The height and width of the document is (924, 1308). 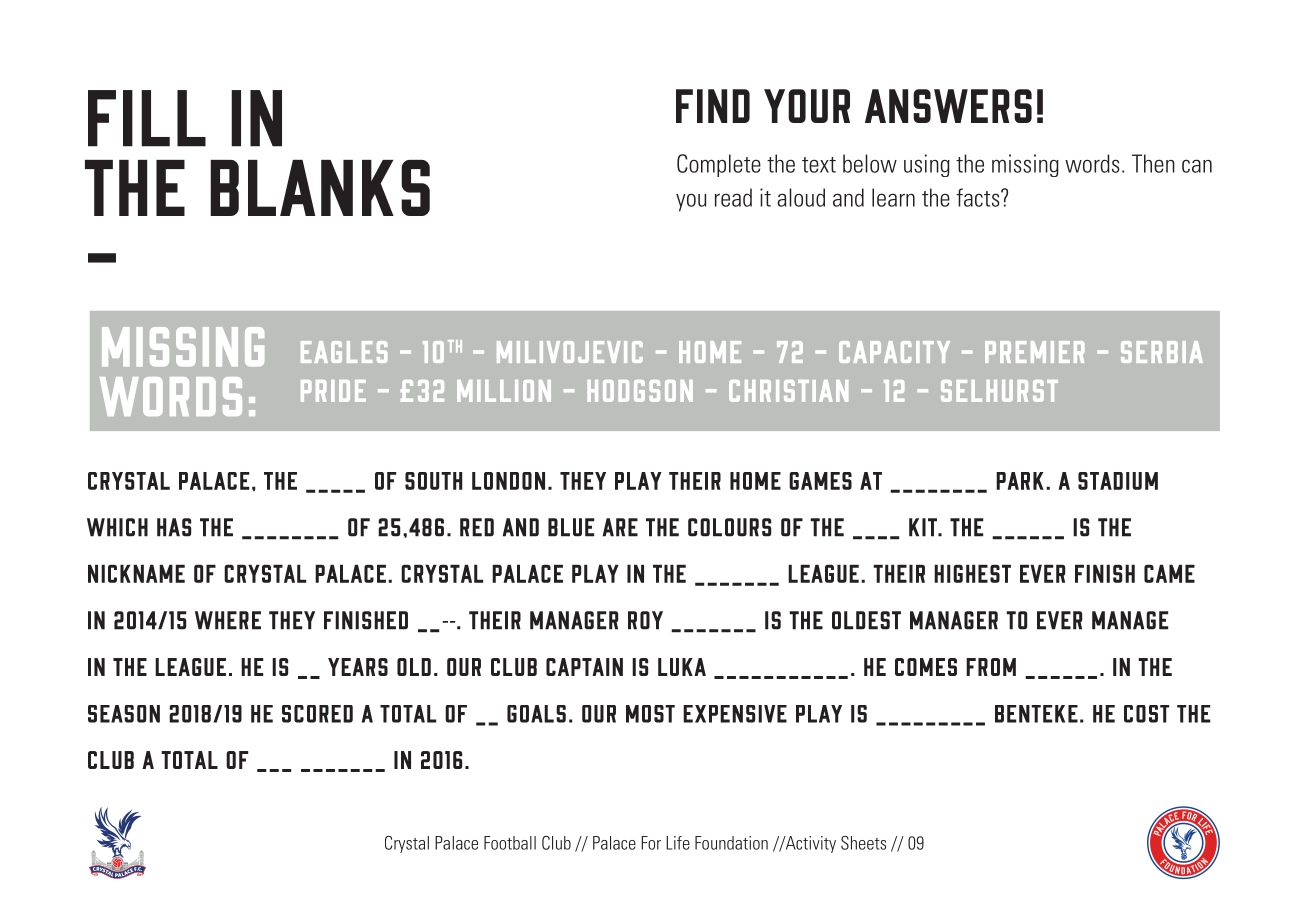 What do you see at coordinates (1034, 352) in the document?
I see `premier` at bounding box center [1034, 352].
